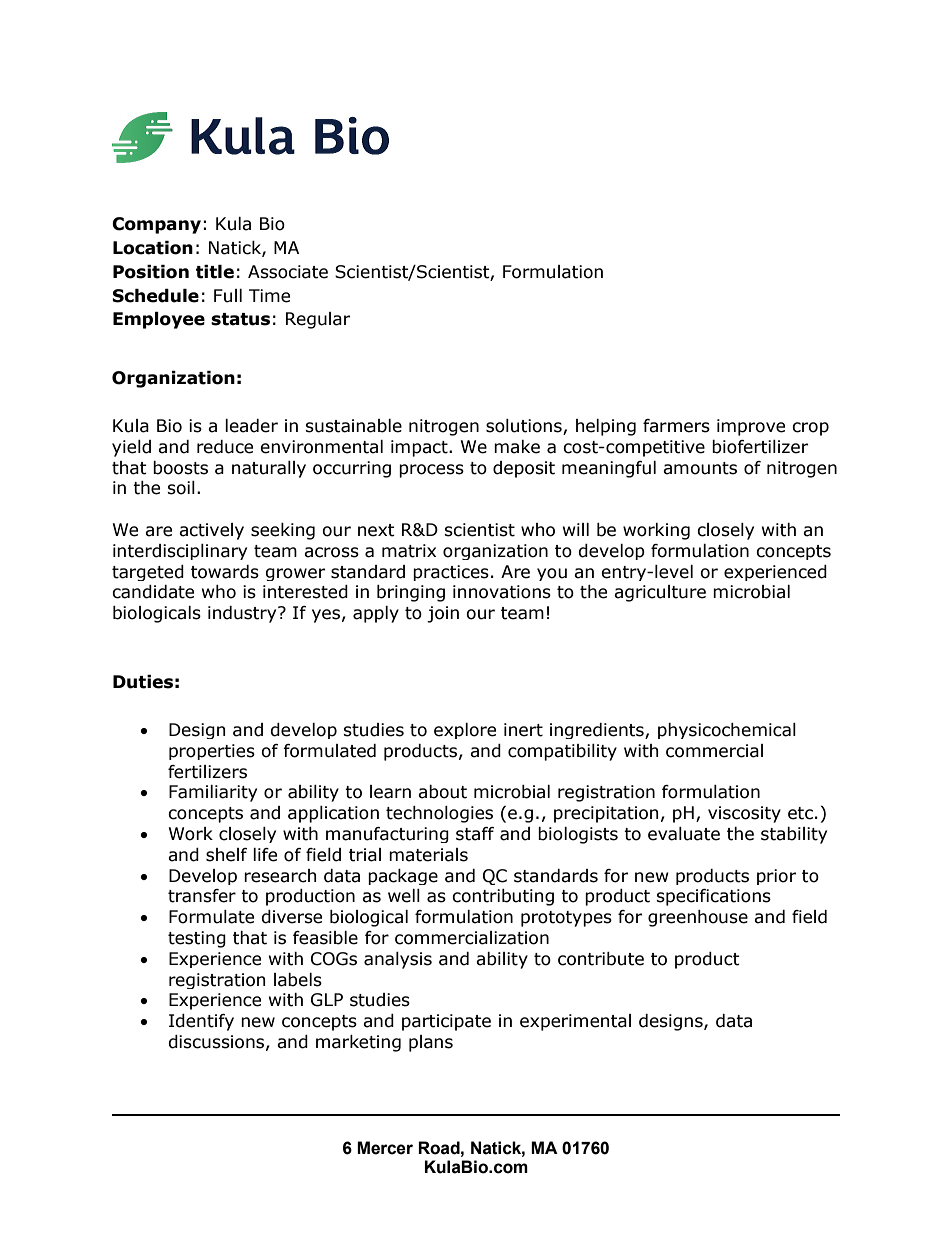 This screenshot has height=1233, width=952. What do you see at coordinates (243, 614) in the screenshot?
I see `industry` at bounding box center [243, 614].
